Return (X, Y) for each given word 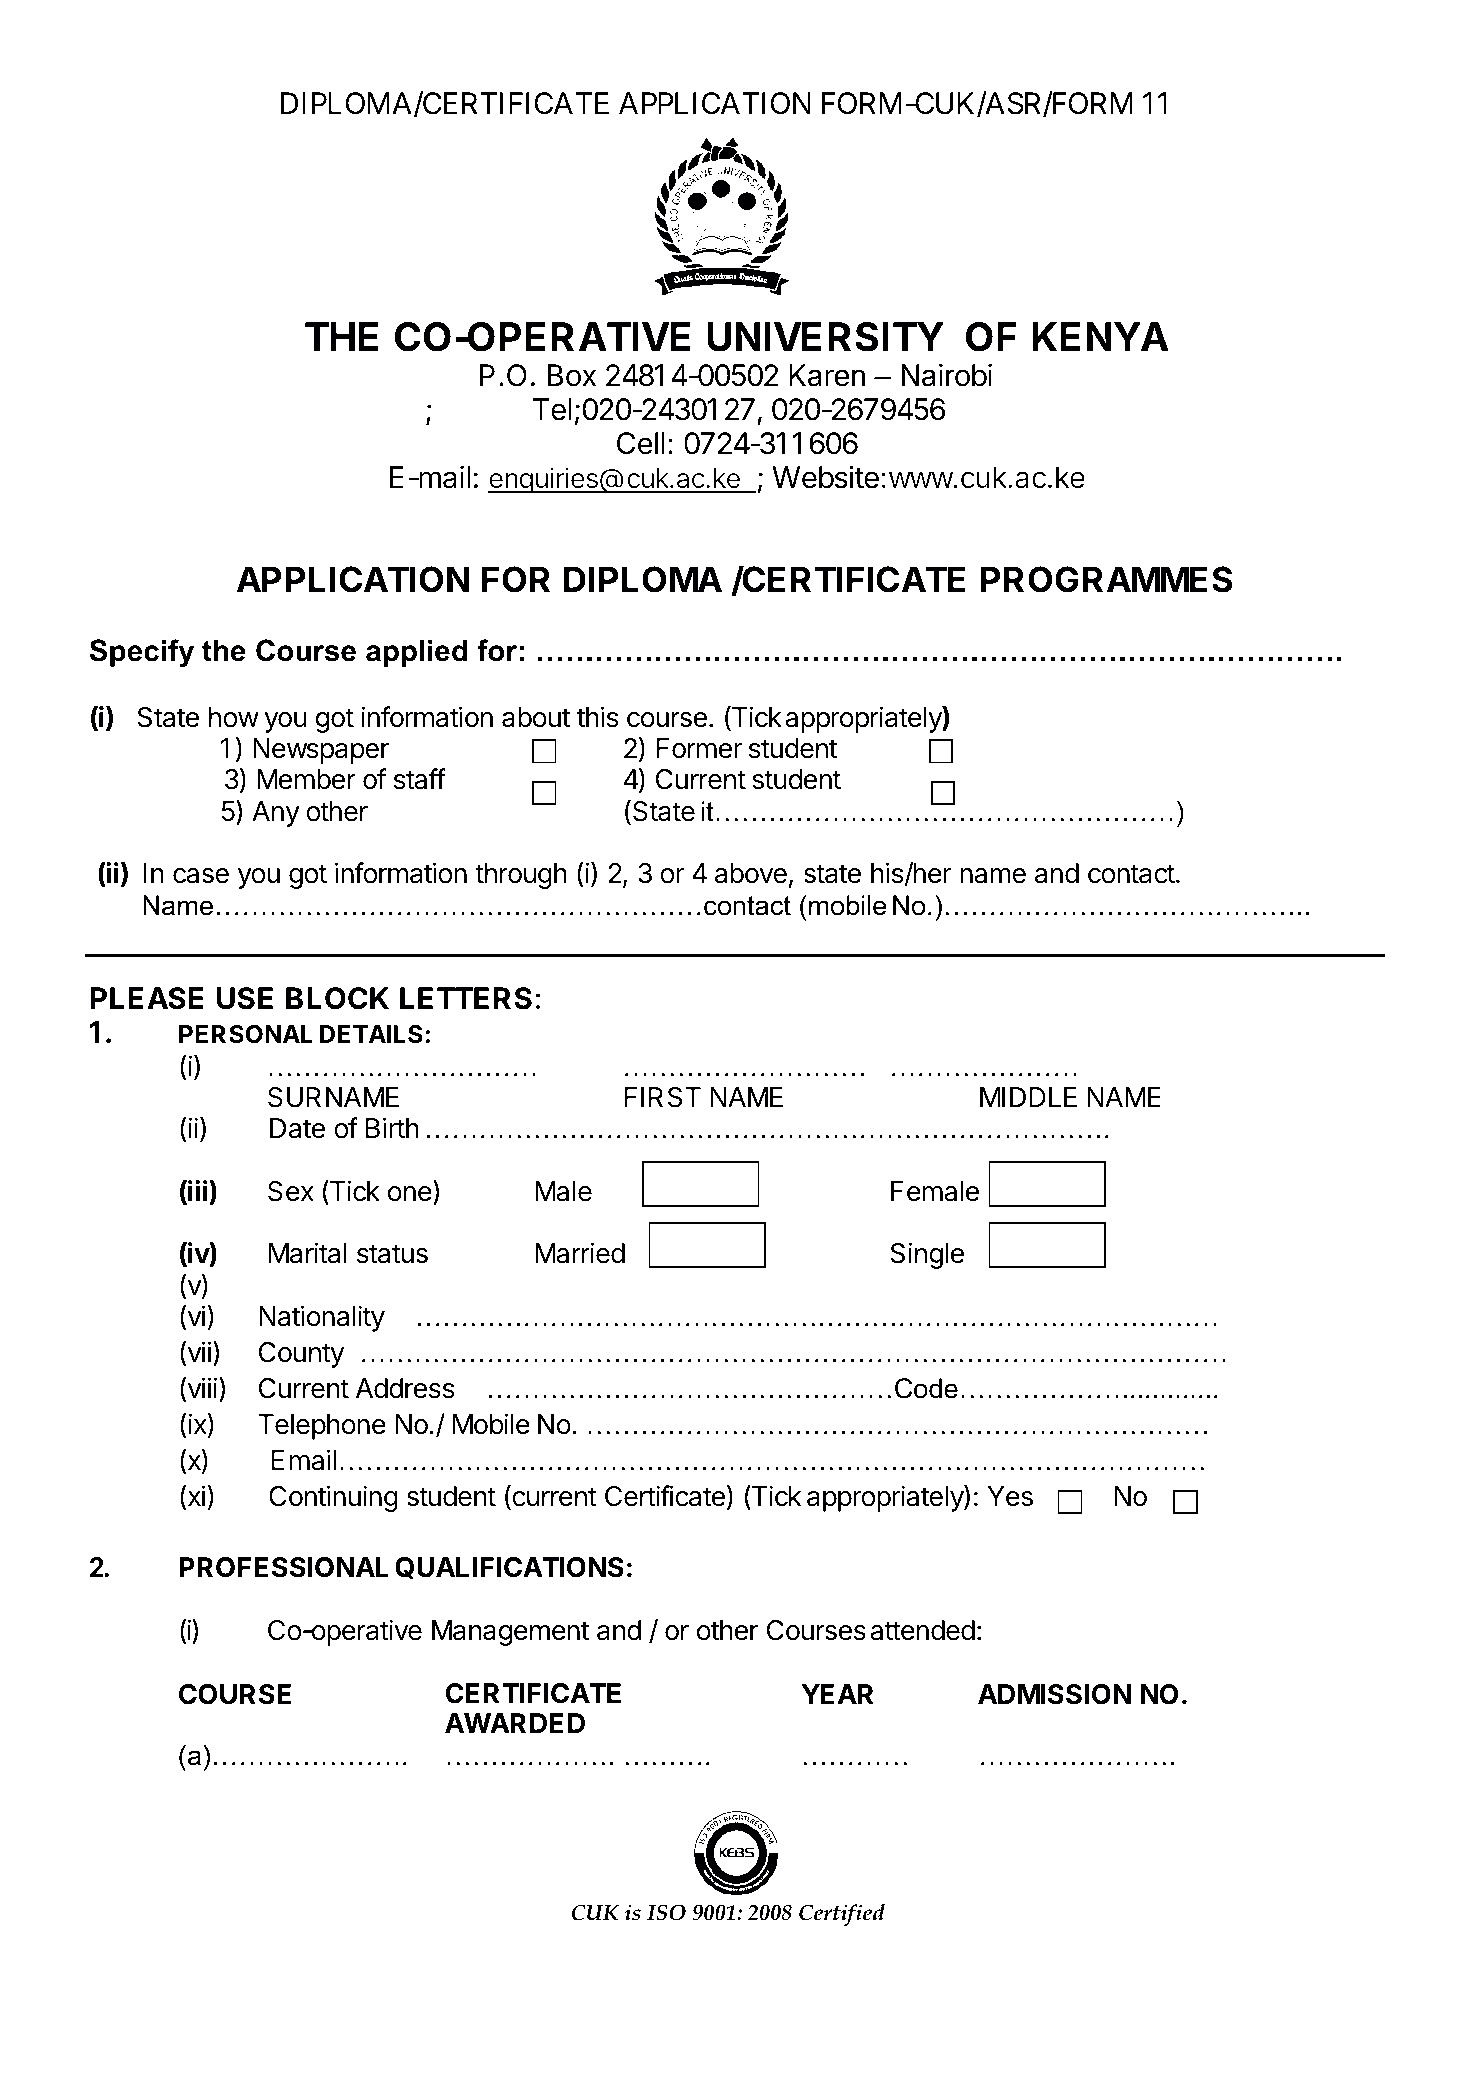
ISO (666, 1912)
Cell (641, 443)
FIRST (662, 1097)
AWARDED (515, 1723)
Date (297, 1128)
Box (572, 375)
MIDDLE (1028, 1097)
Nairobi (947, 375)
